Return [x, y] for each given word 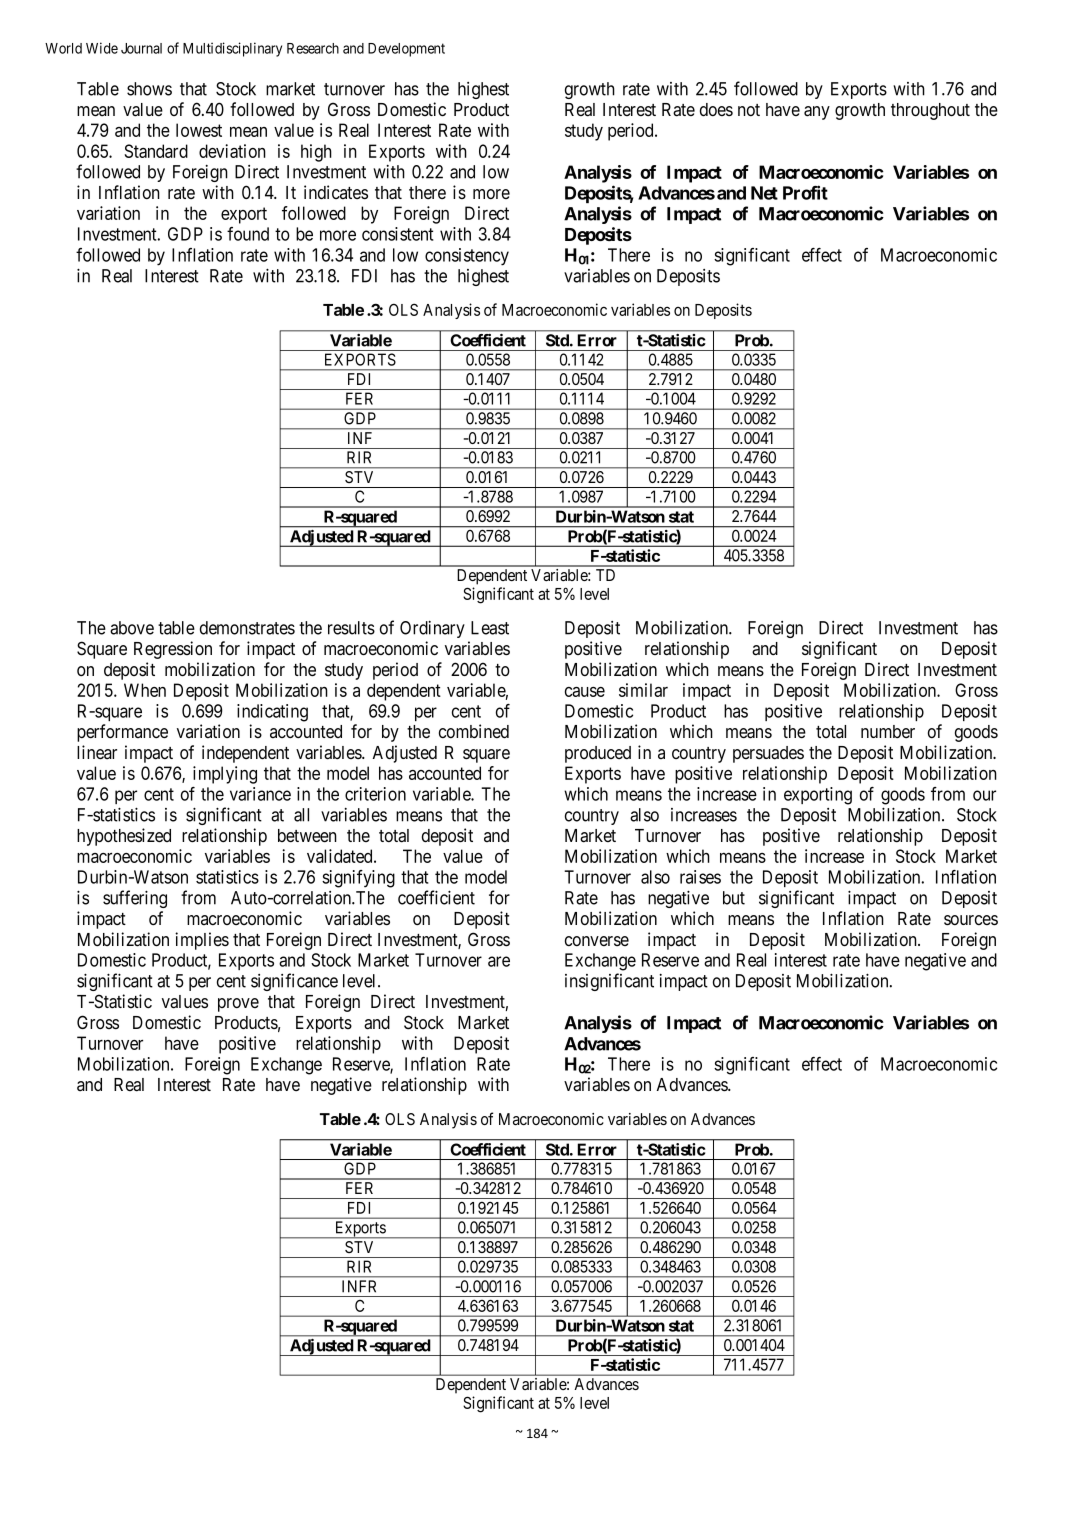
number [888, 731]
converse [597, 941]
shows [149, 89]
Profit [805, 192]
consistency [467, 257]
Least [490, 628]
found [248, 234]
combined [474, 731]
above [132, 628]
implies [202, 941]
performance [122, 733]
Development [406, 50]
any [817, 113]
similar [643, 690]
